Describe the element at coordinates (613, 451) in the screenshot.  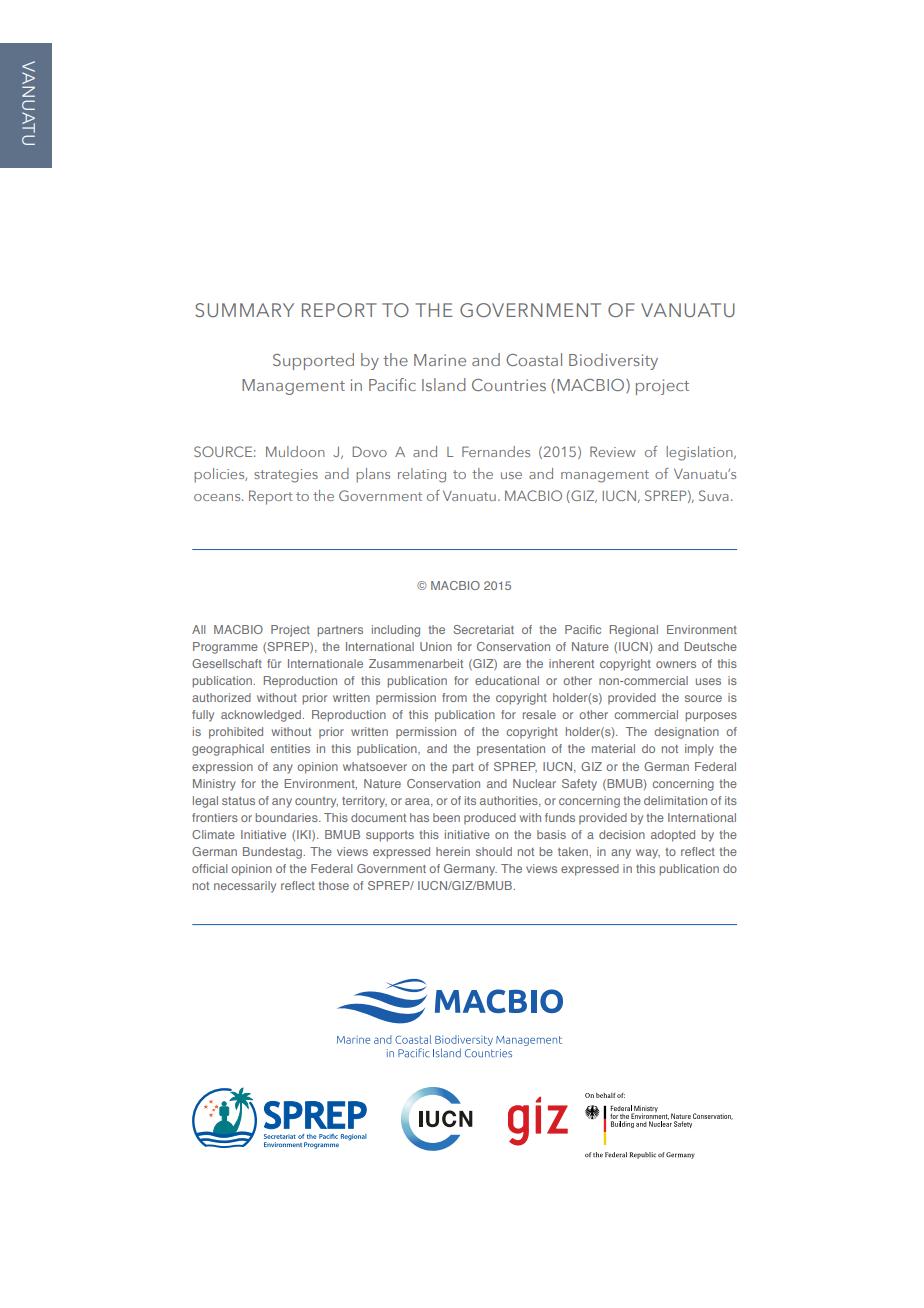
I see `Review` at that location.
